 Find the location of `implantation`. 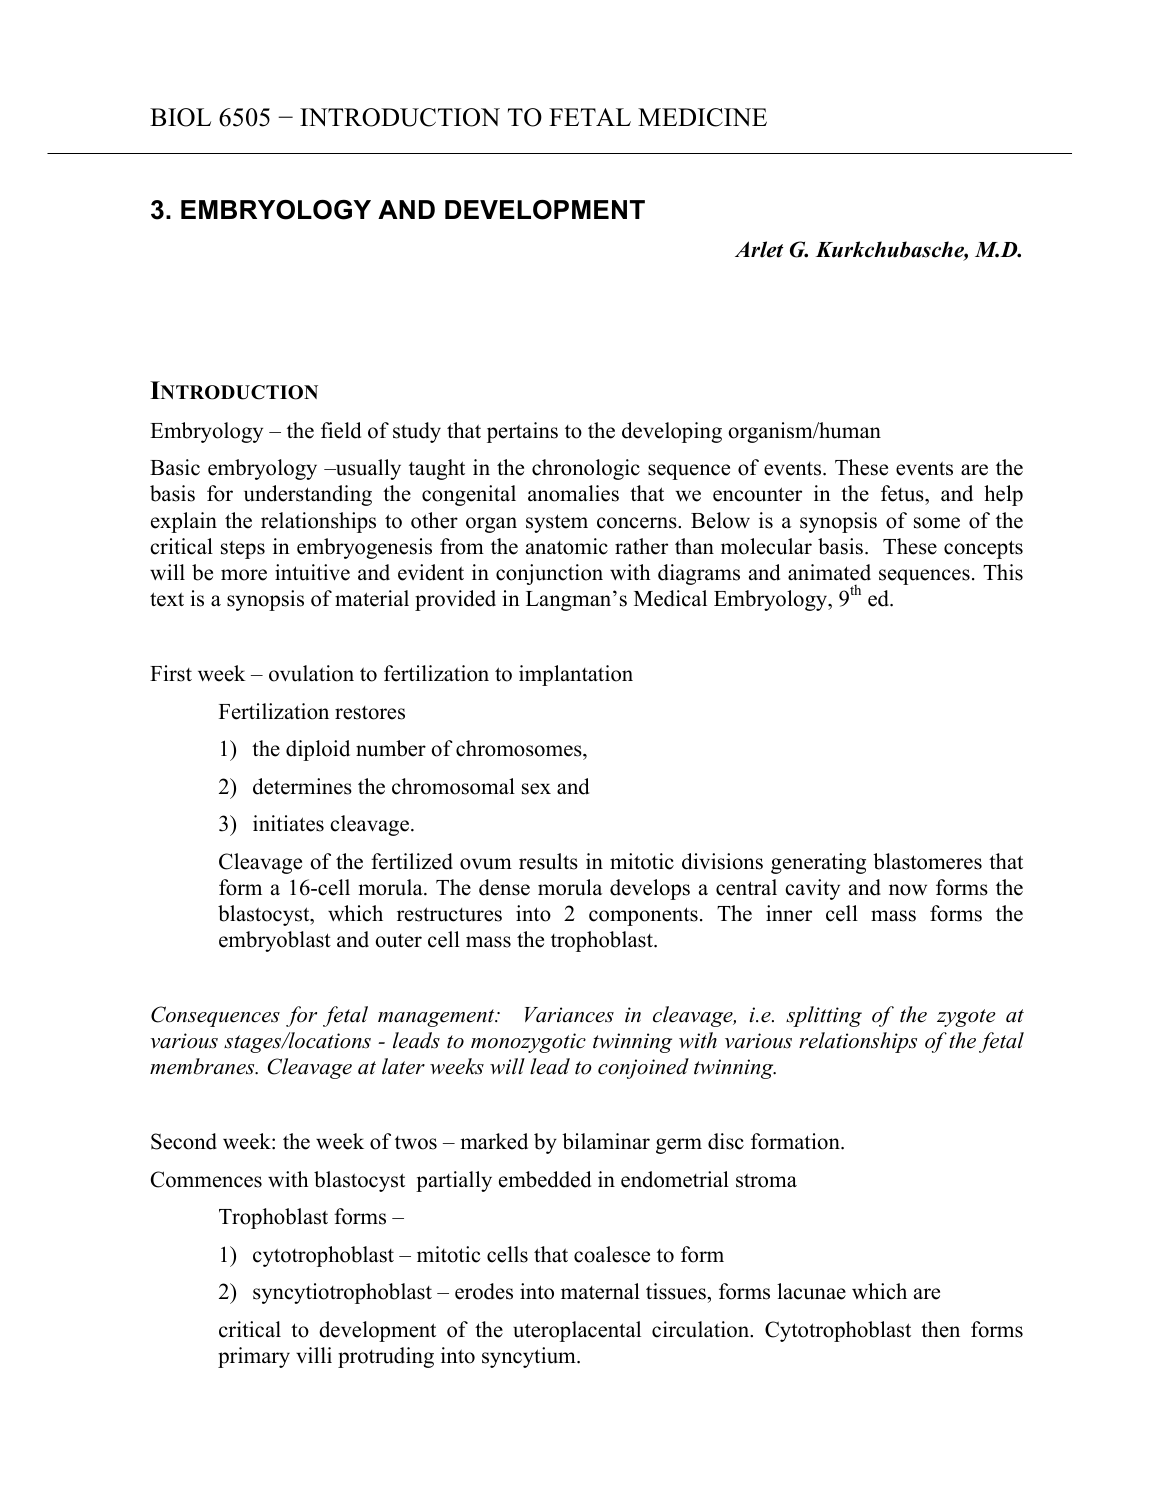

implantation is located at coordinates (576, 675).
